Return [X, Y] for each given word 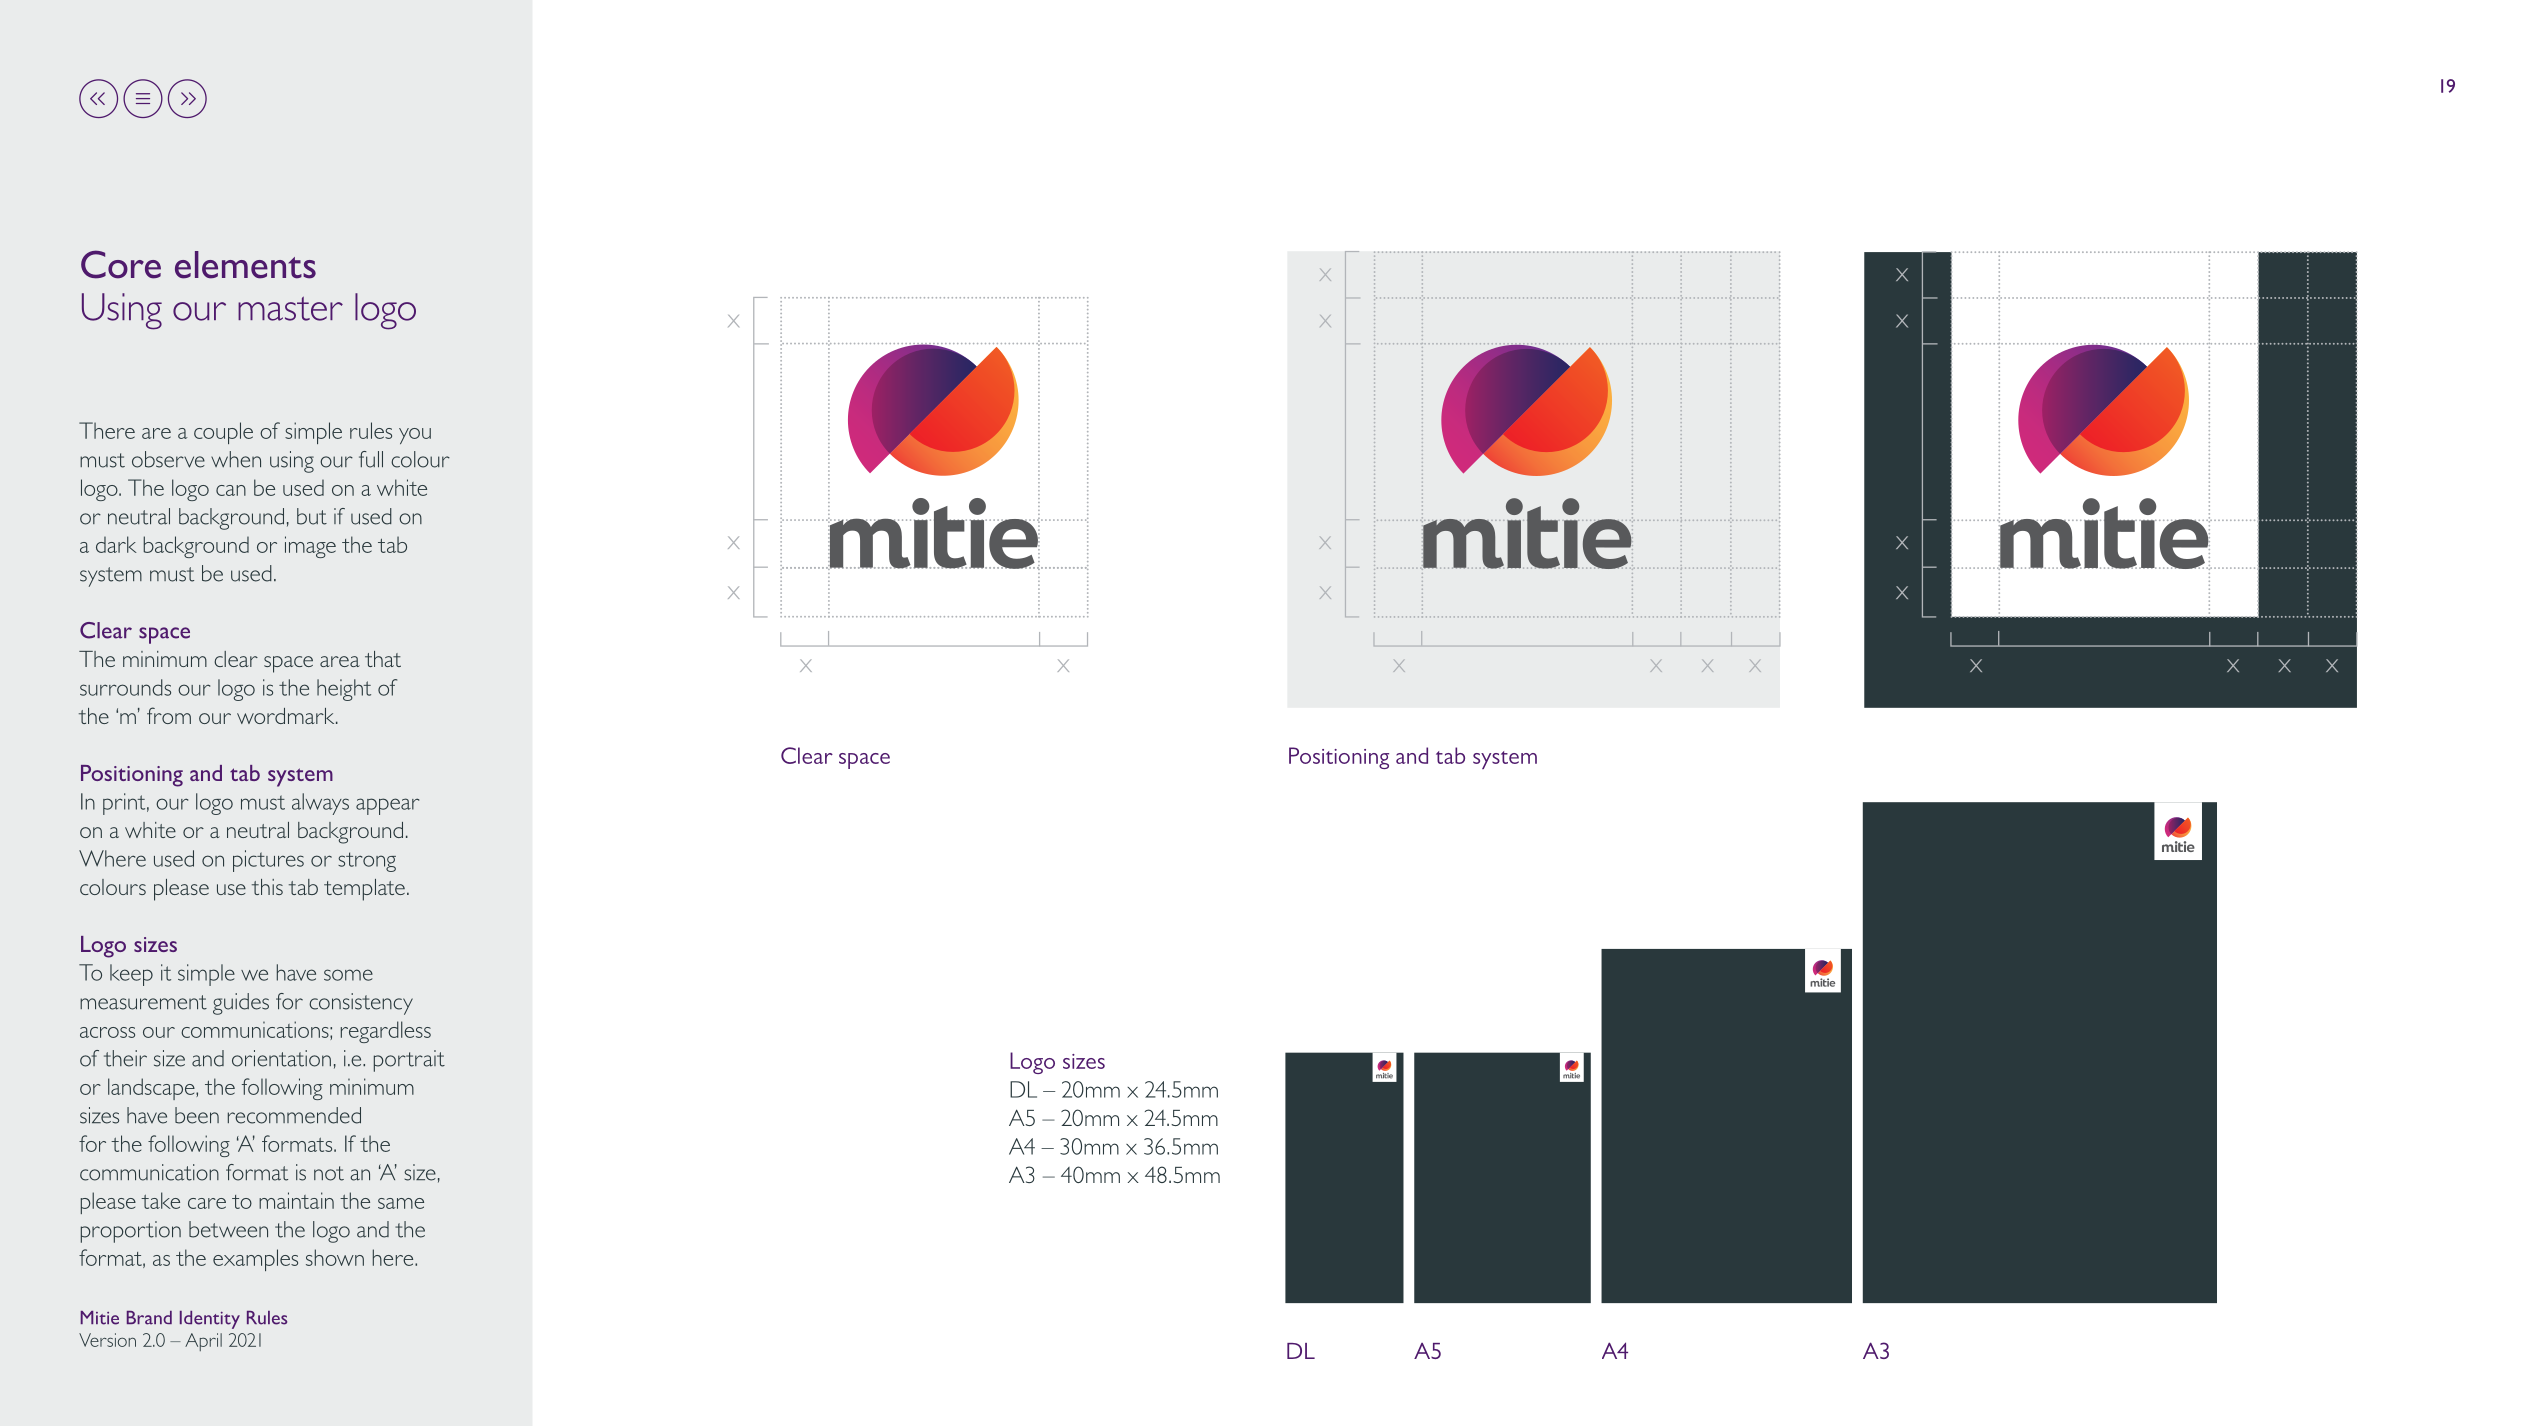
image [310, 547]
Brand [149, 1318]
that [383, 659]
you [415, 436]
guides [241, 1004]
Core [121, 264]
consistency [361, 1004]
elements [245, 265]
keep [131, 975]
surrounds [125, 687]
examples [255, 1260]
